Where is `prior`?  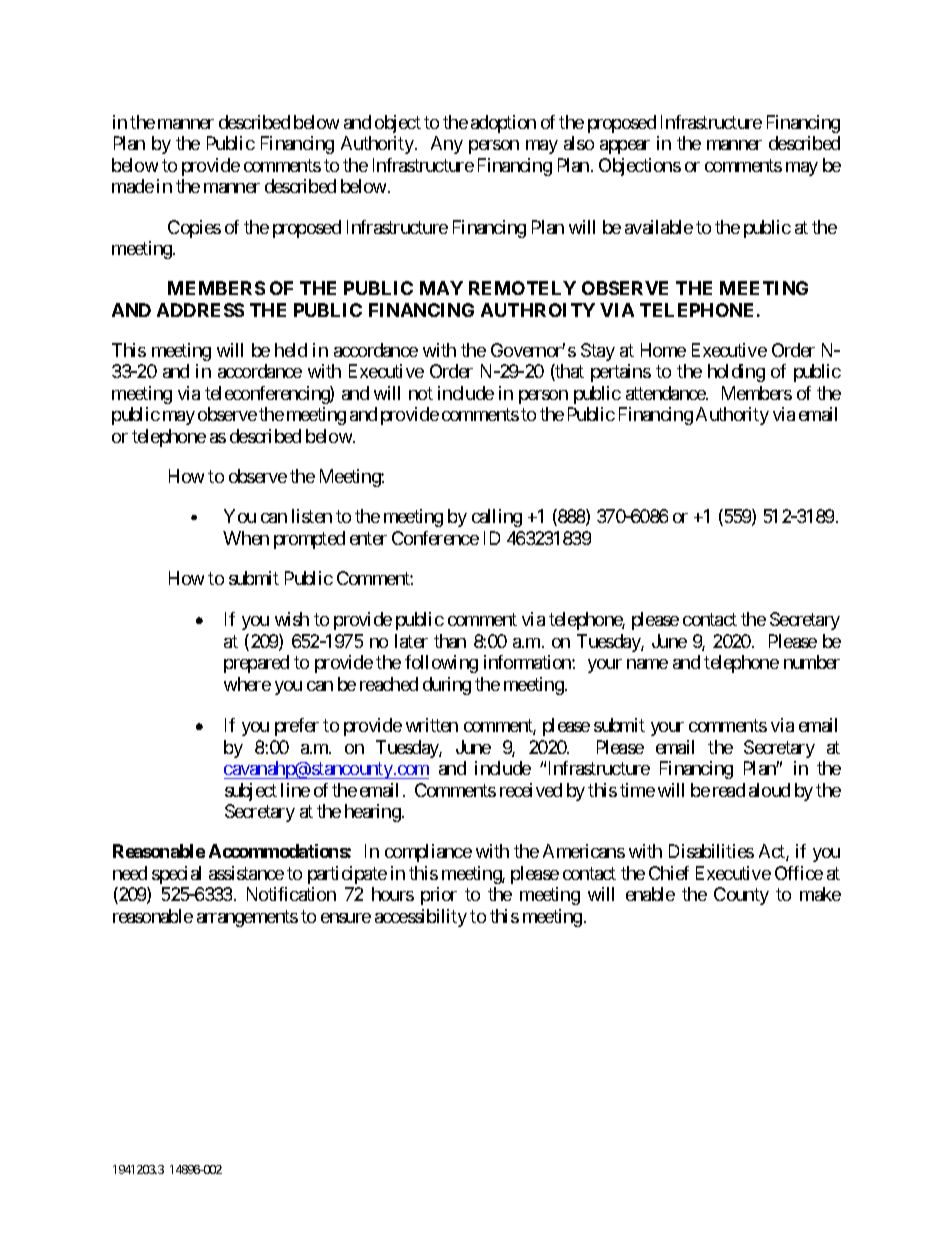
prior is located at coordinates (439, 896).
